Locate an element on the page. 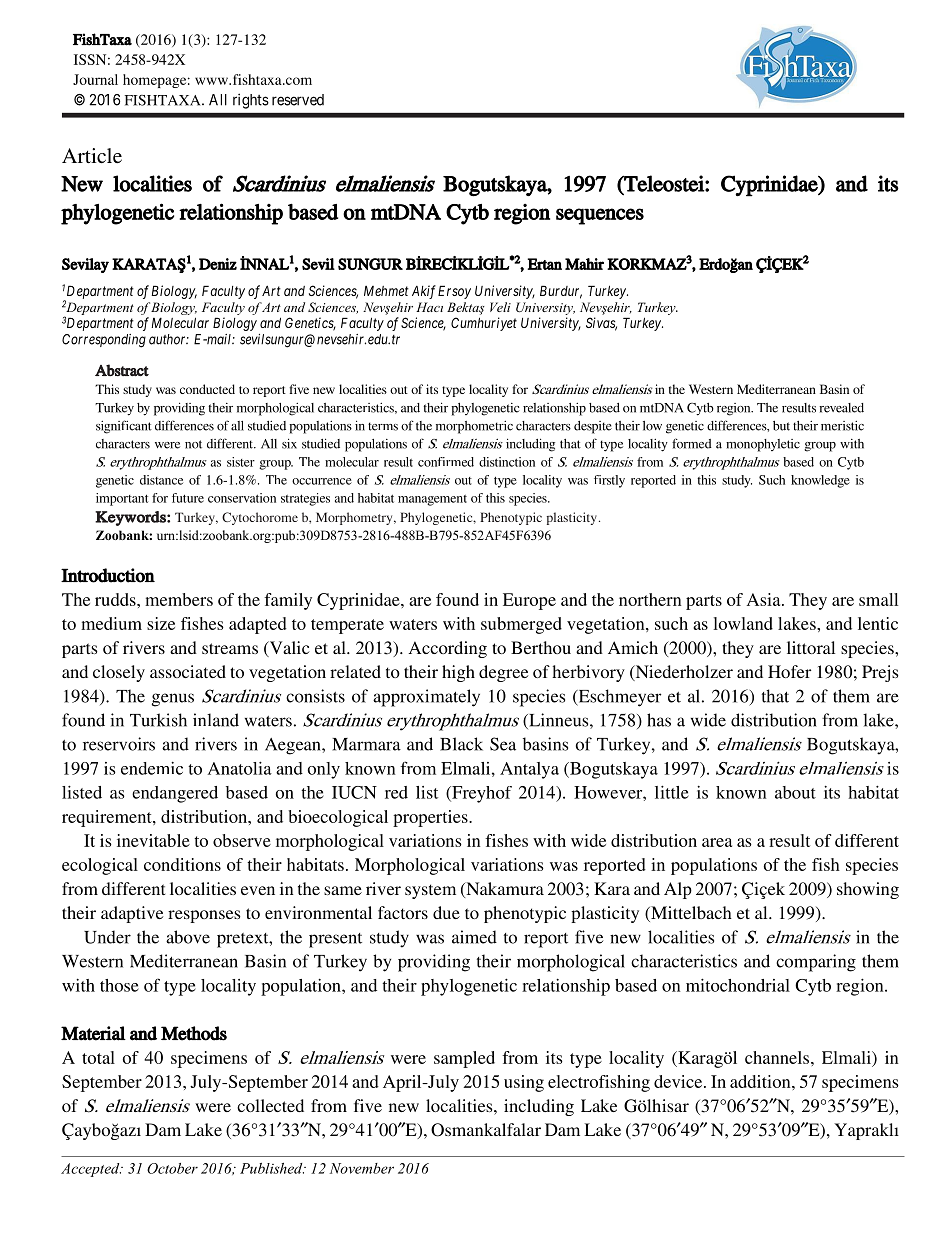  monophyletic is located at coordinates (763, 445).
